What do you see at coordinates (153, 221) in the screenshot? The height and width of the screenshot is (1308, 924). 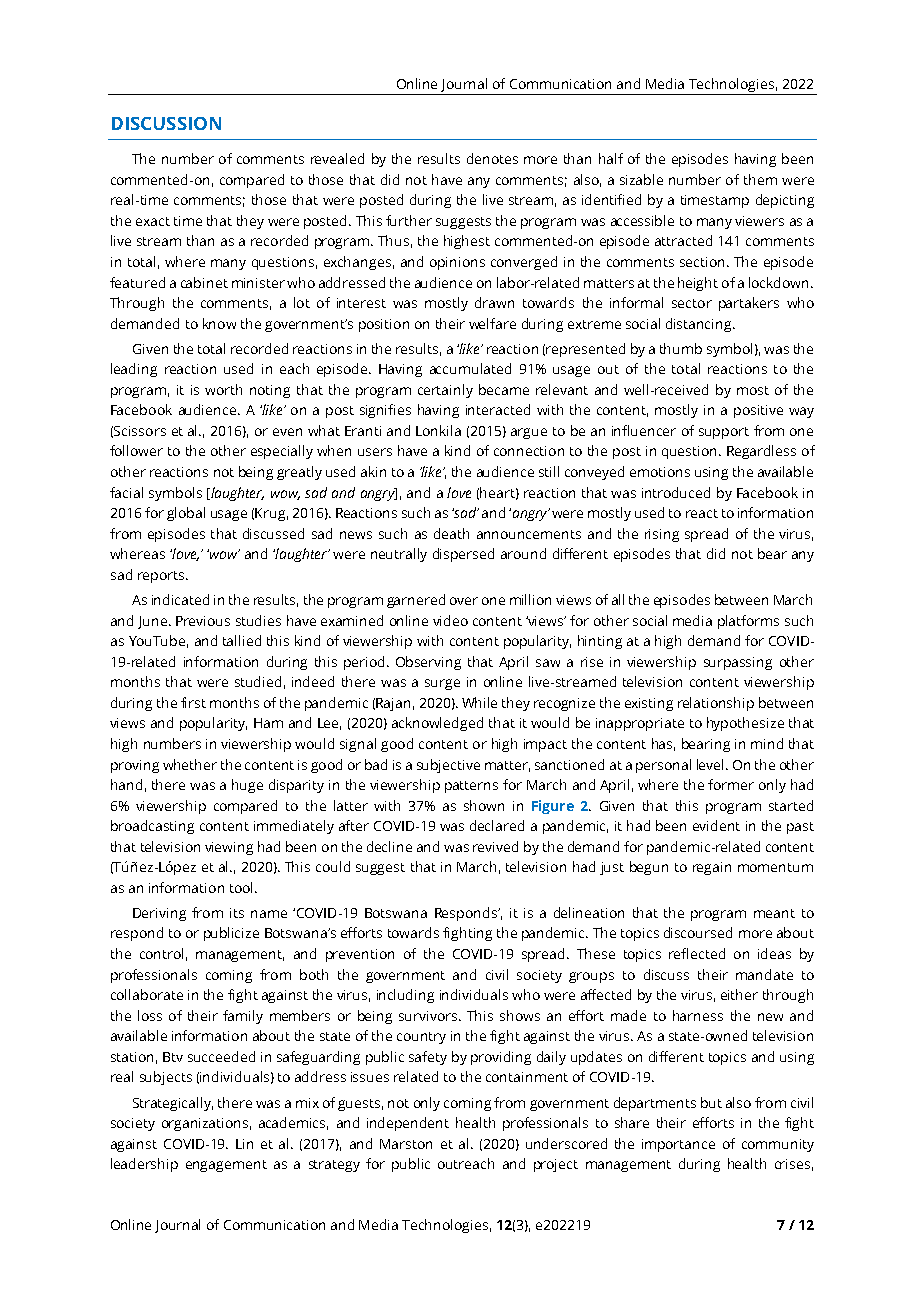 I see `exact` at bounding box center [153, 221].
